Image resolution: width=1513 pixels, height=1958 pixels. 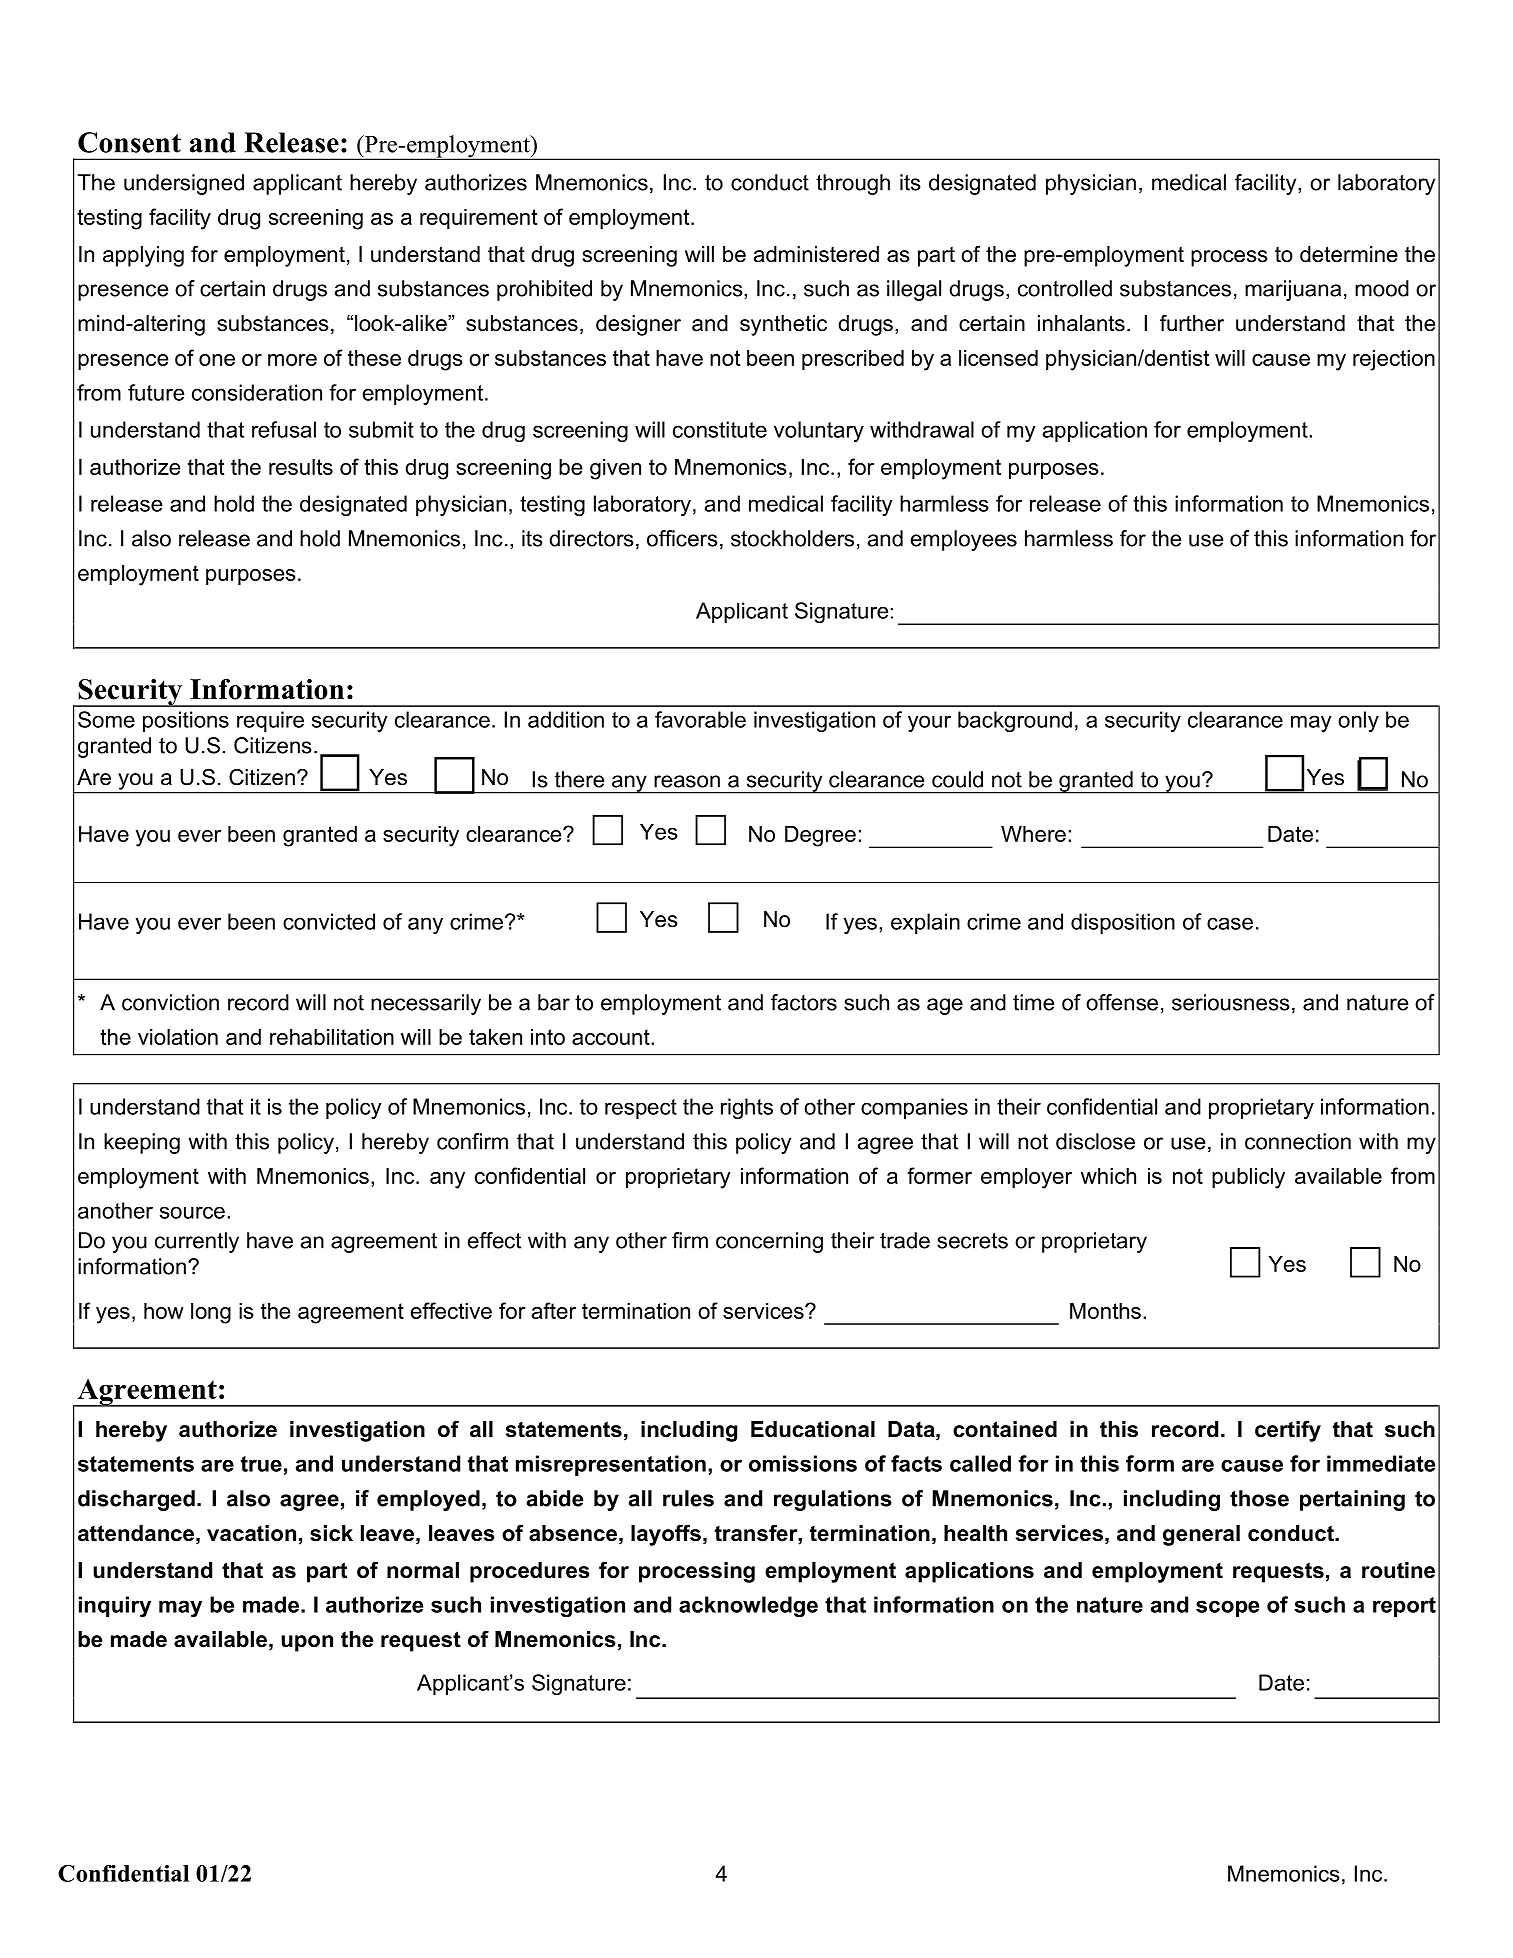 What do you see at coordinates (307, 1643) in the image?
I see `upon` at bounding box center [307, 1643].
